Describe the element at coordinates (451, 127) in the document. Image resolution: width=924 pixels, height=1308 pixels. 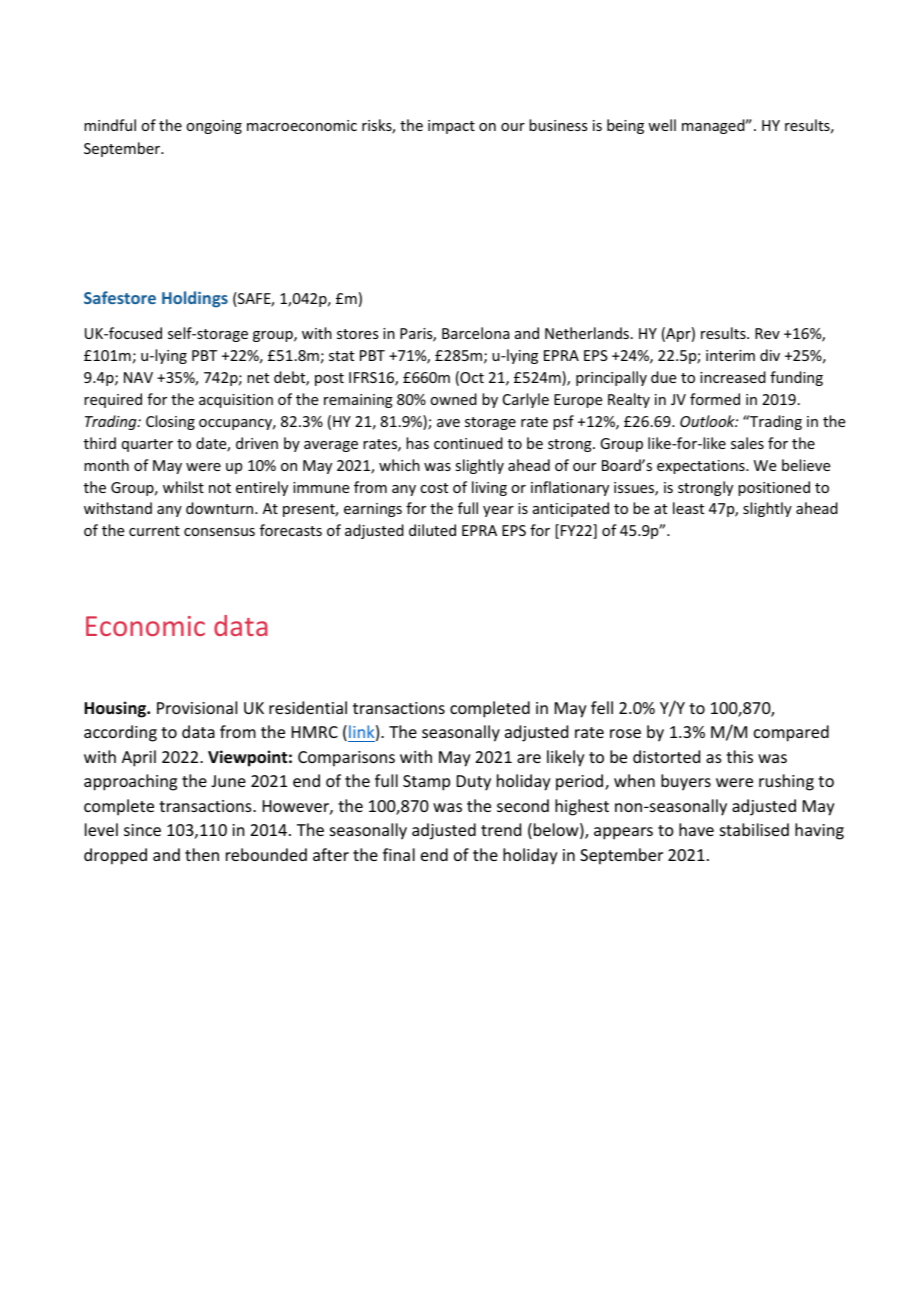
I see `impact` at that location.
